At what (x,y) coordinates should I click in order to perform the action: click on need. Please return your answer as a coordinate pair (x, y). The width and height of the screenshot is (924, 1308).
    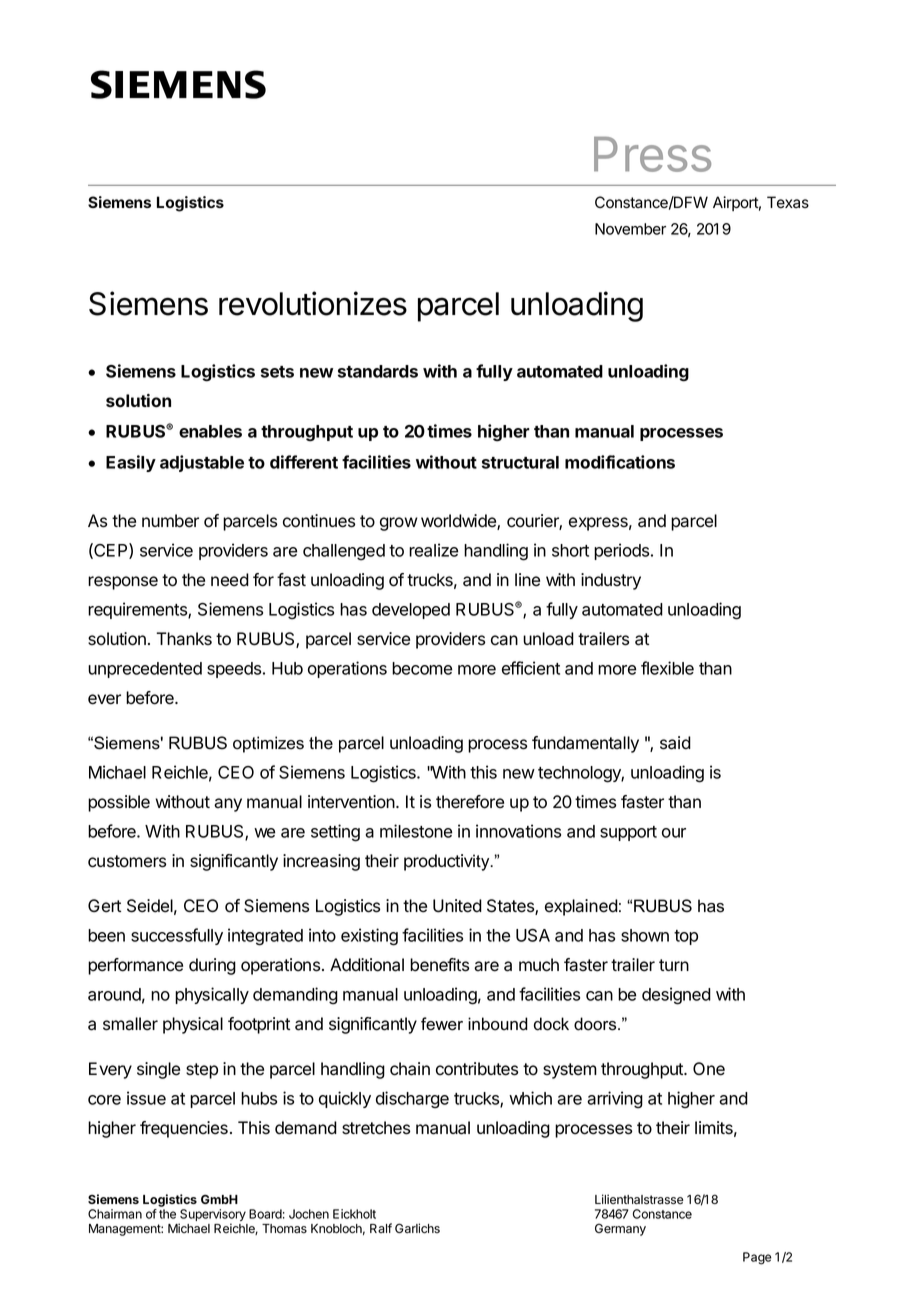
    Looking at the image, I should click on (230, 580).
